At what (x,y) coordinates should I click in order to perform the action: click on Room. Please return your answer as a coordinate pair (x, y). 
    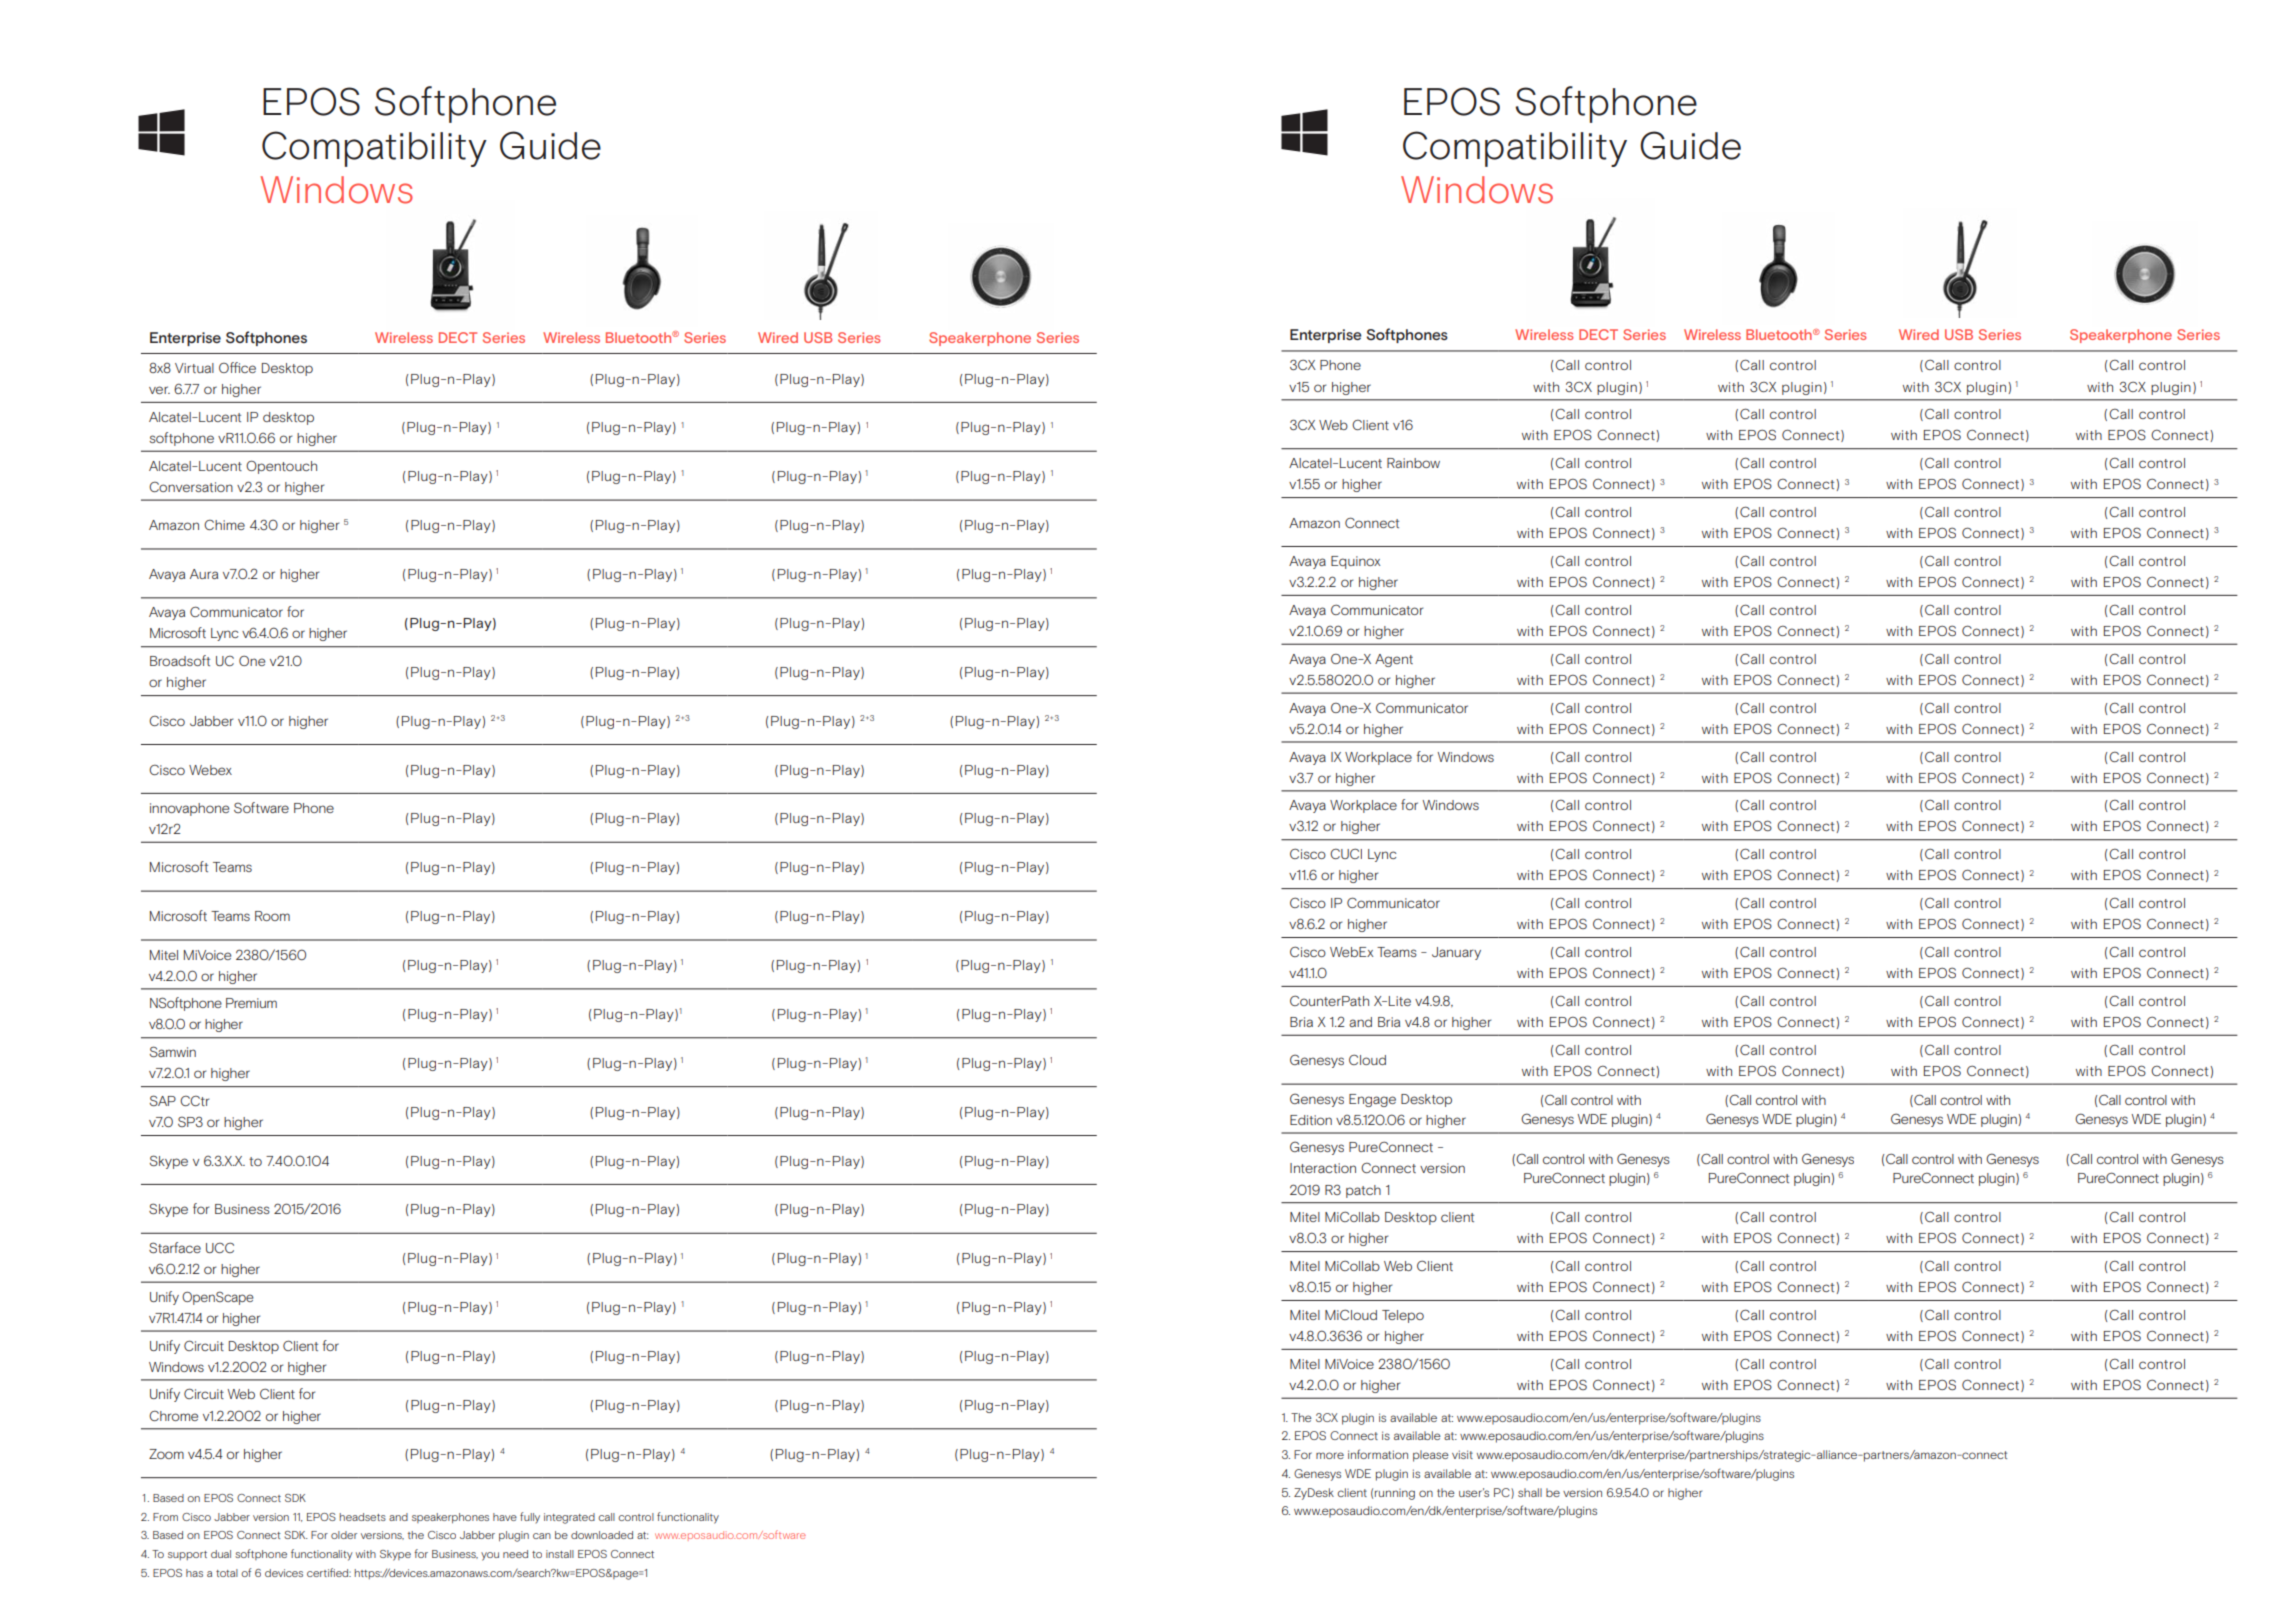
    Looking at the image, I should click on (272, 916).
